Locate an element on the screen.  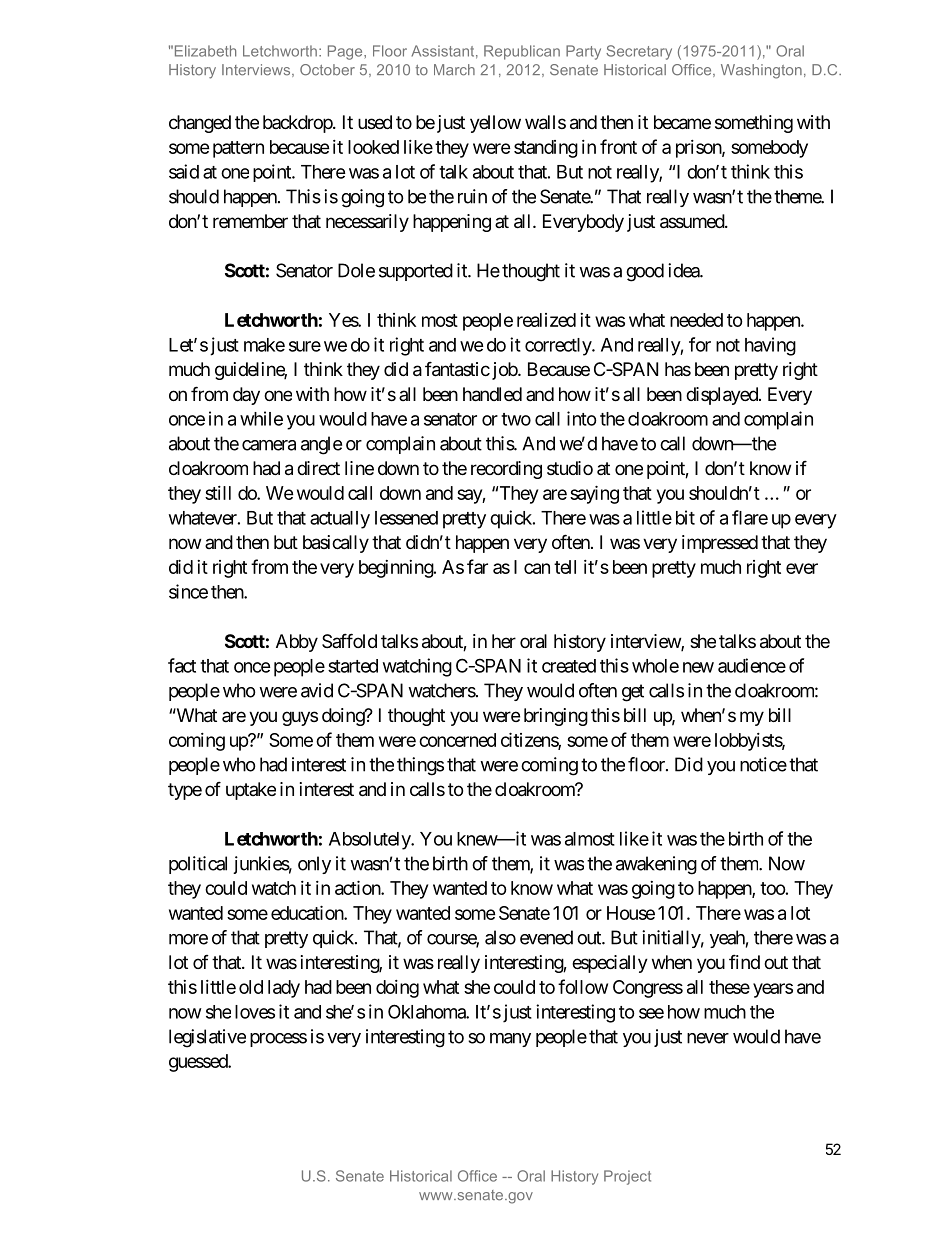
awakening is located at coordinates (656, 865).
